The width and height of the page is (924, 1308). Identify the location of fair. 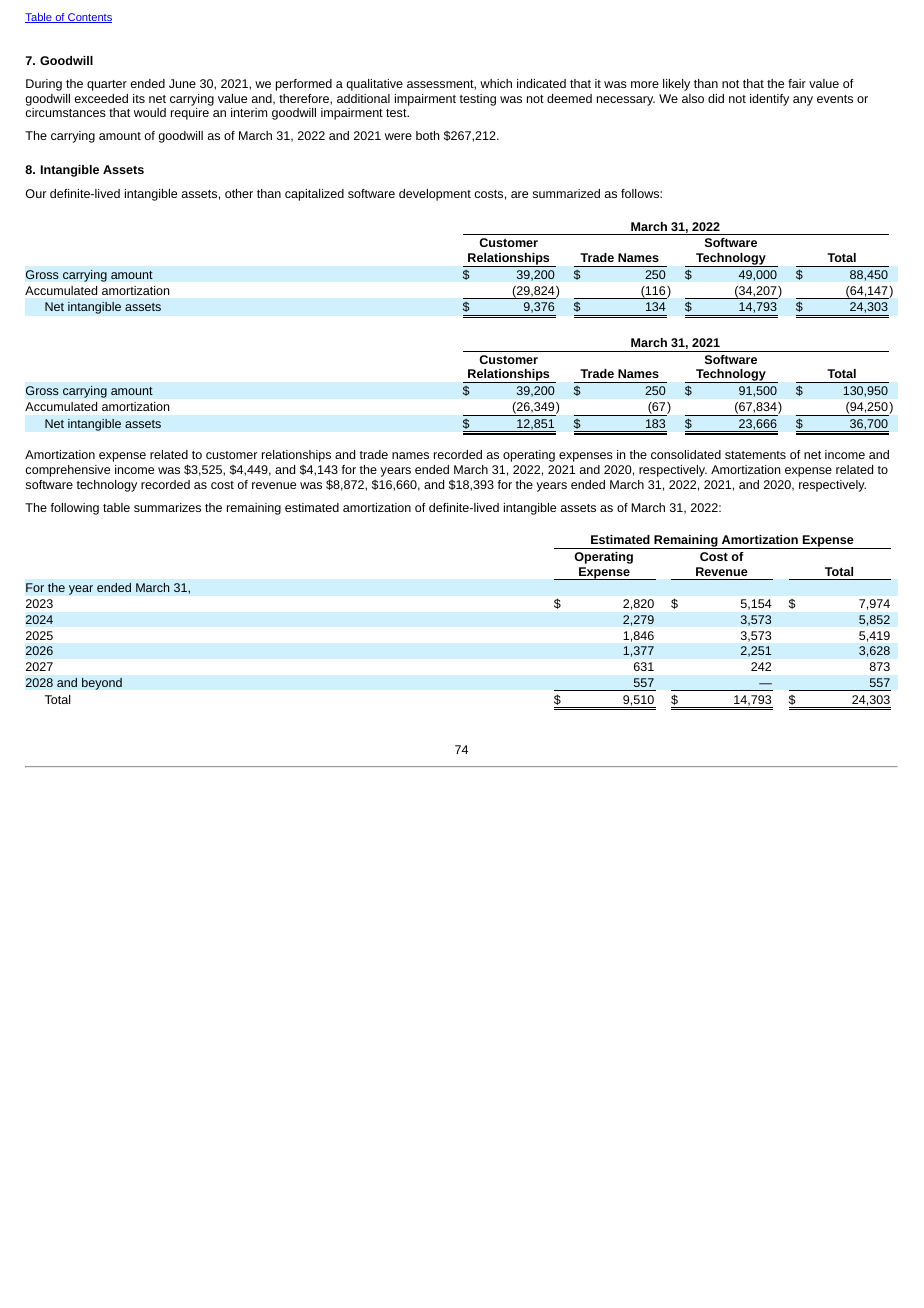
(797, 83).
